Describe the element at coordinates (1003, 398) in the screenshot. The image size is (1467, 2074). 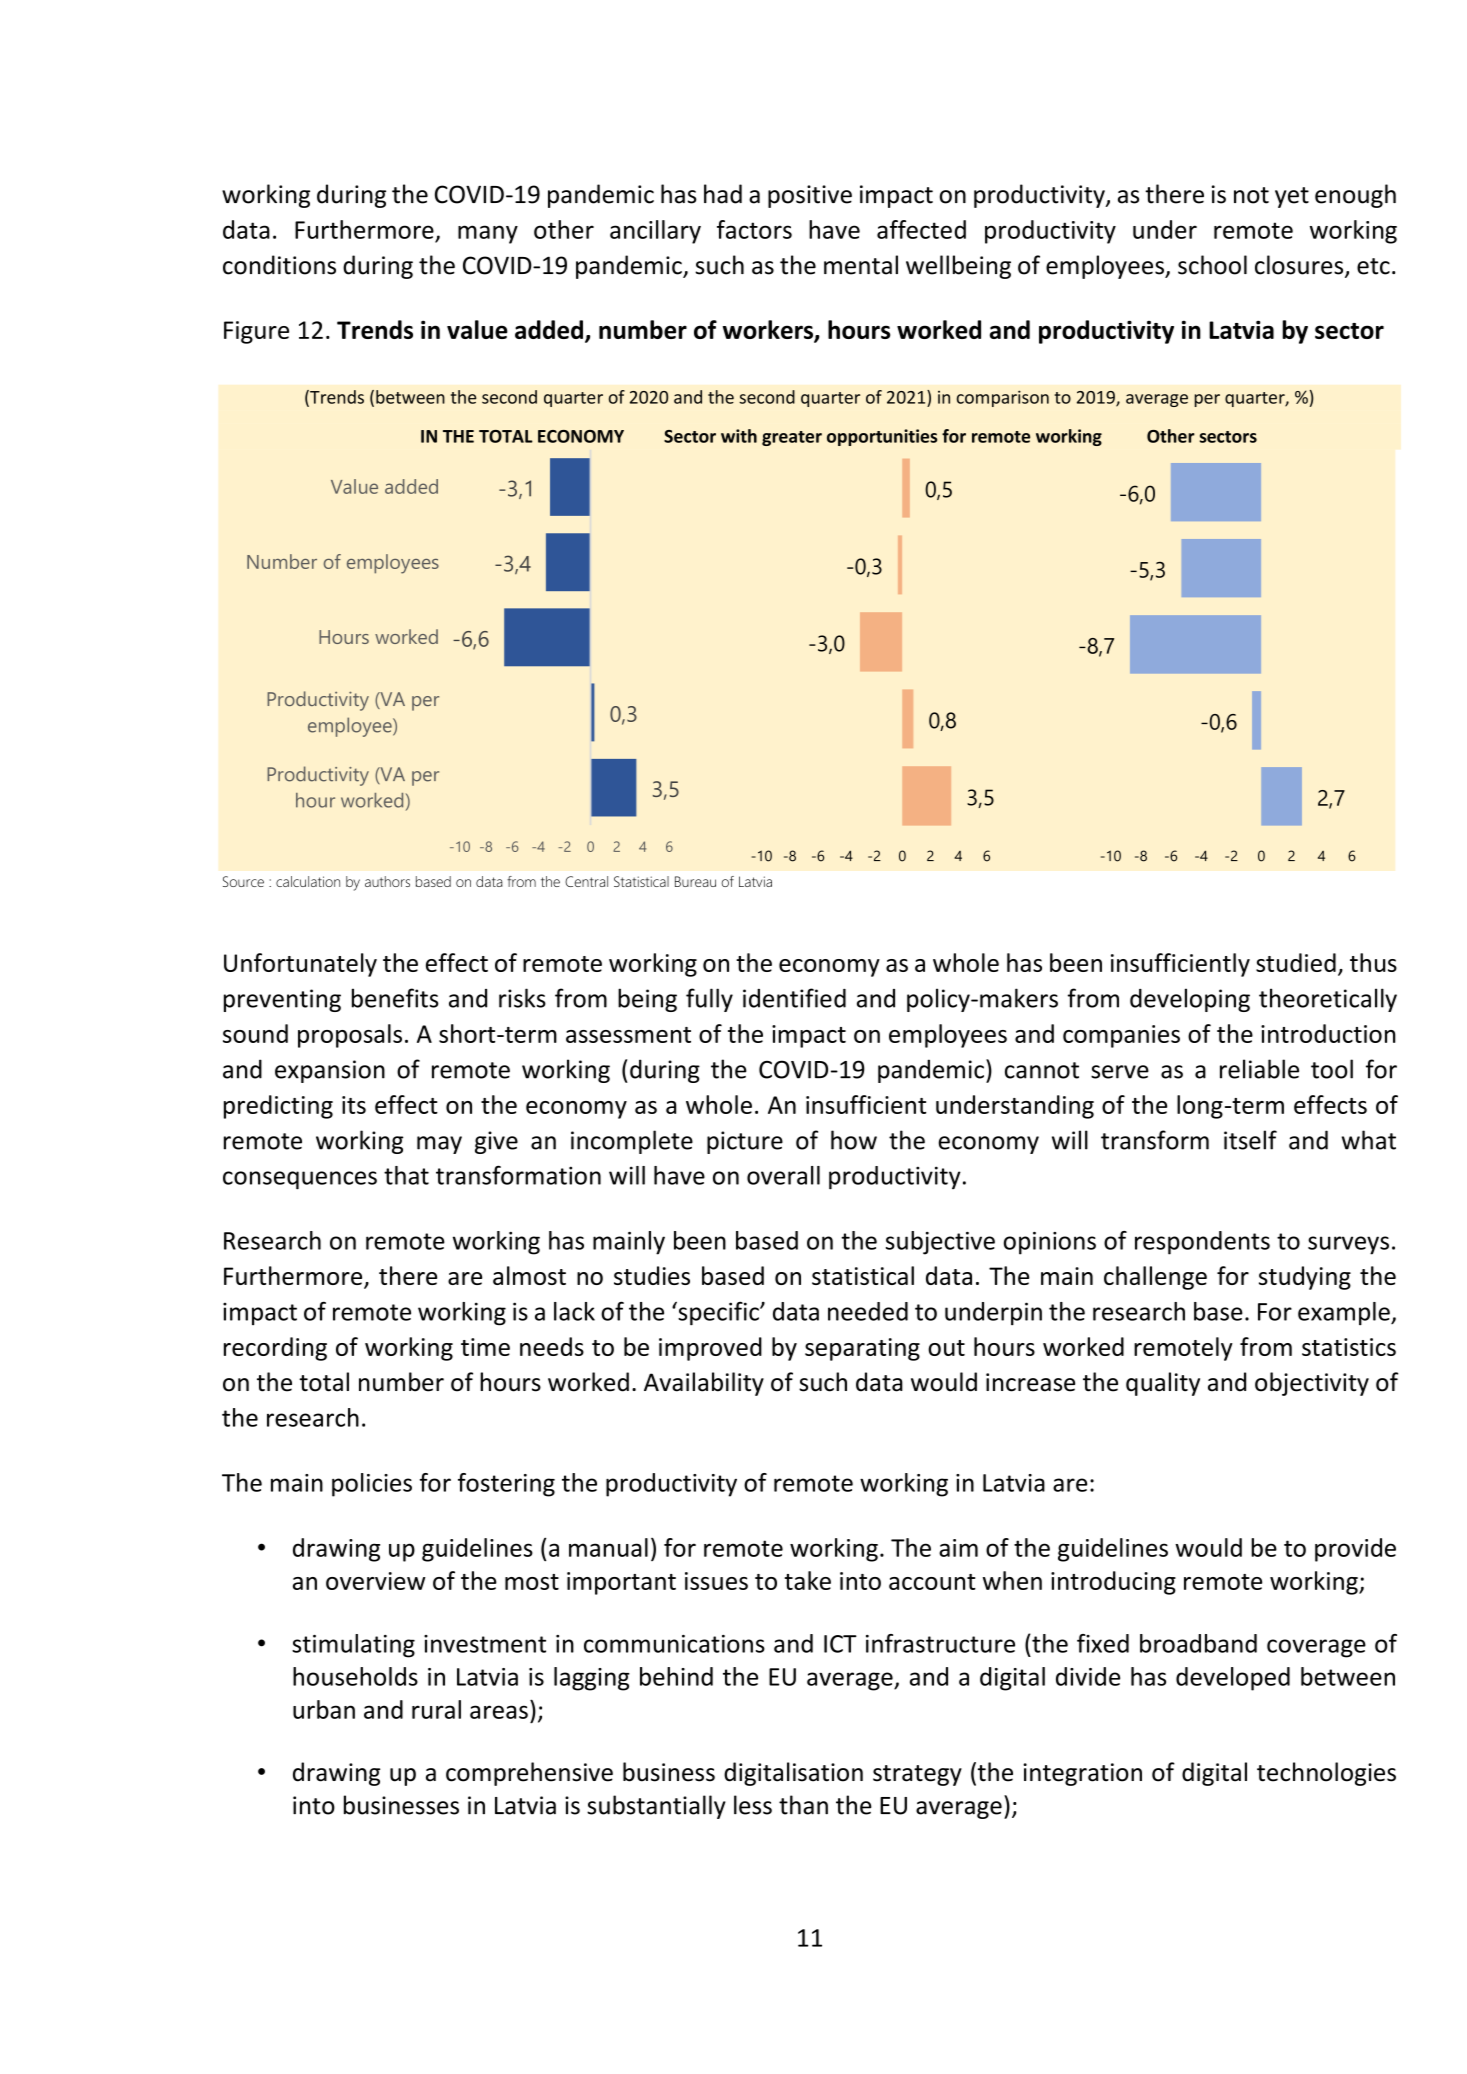
I see `comparison` at that location.
